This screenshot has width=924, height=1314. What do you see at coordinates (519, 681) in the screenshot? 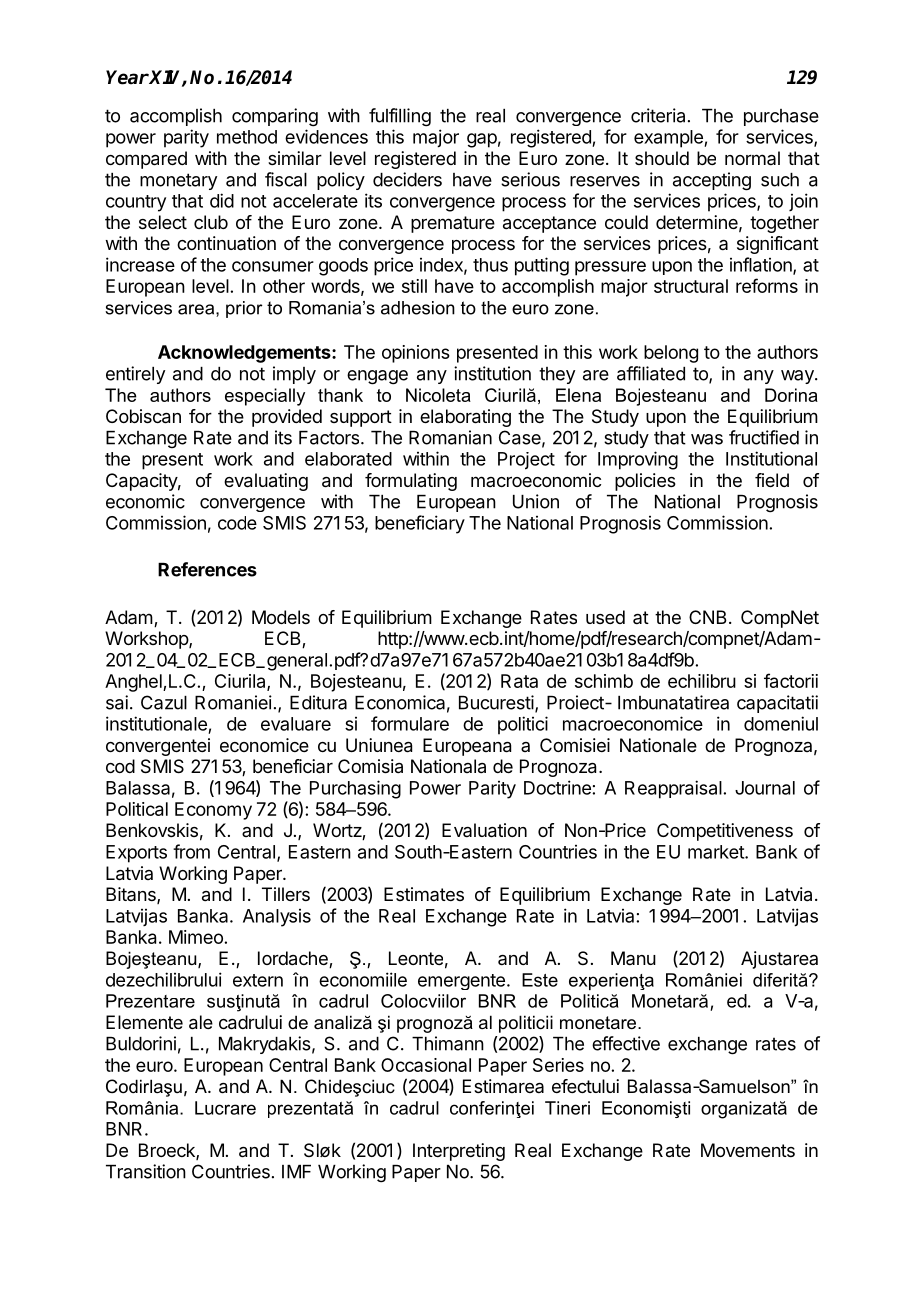
I see `Rata` at bounding box center [519, 681].
